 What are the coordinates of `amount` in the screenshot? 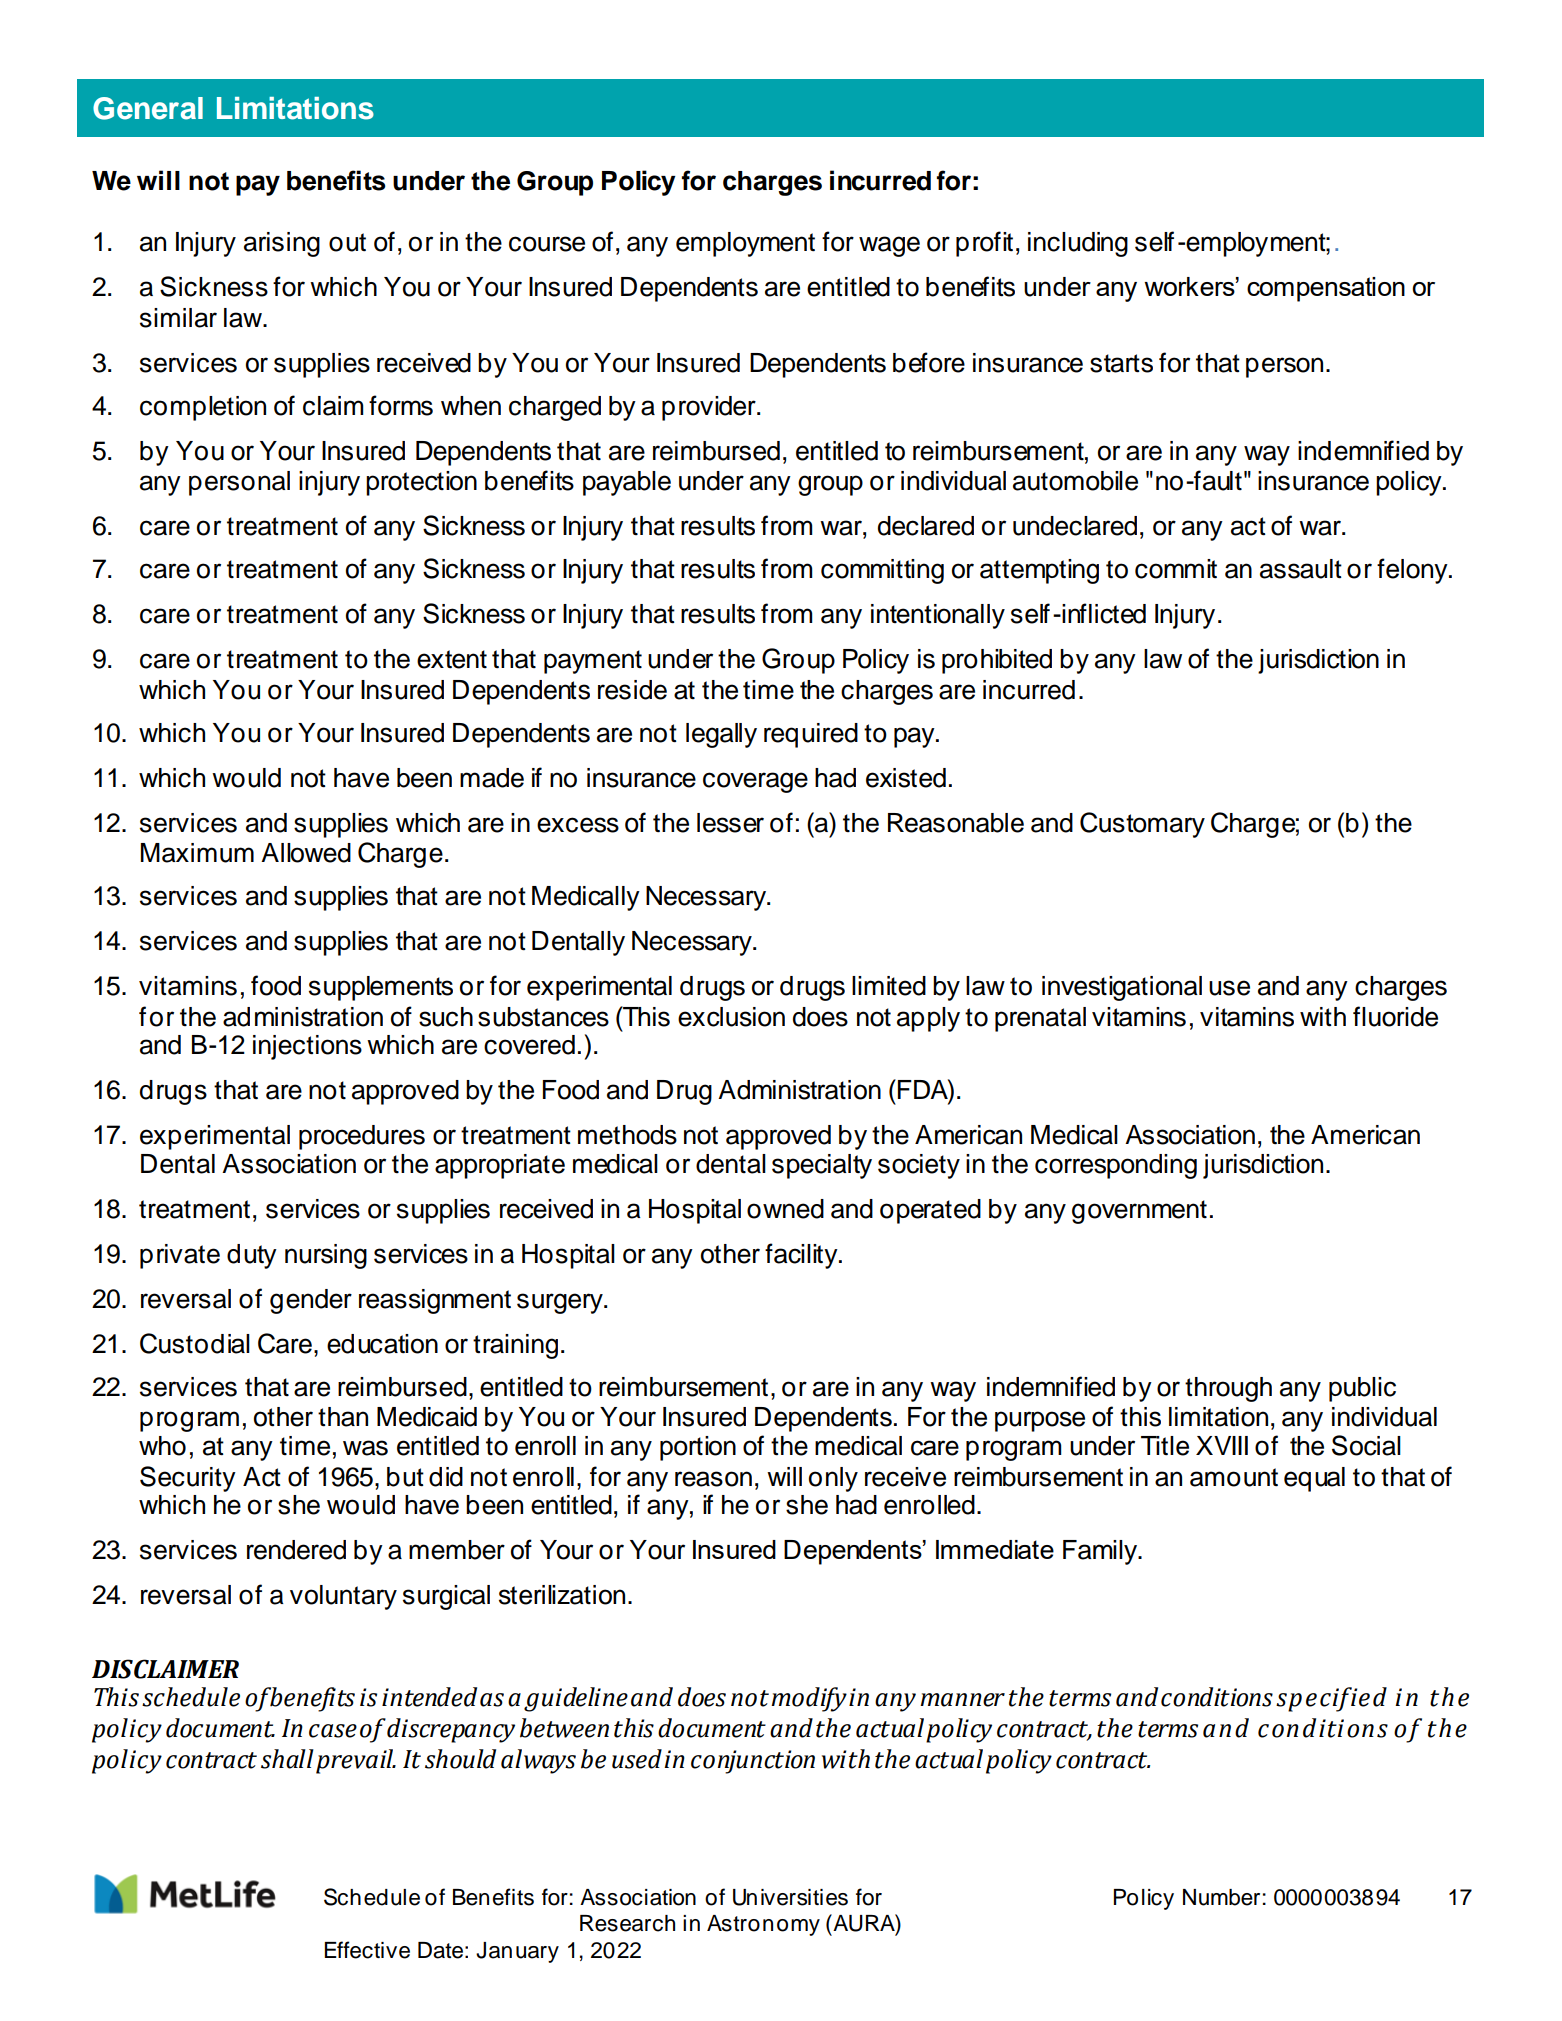 It's located at (1234, 1477).
